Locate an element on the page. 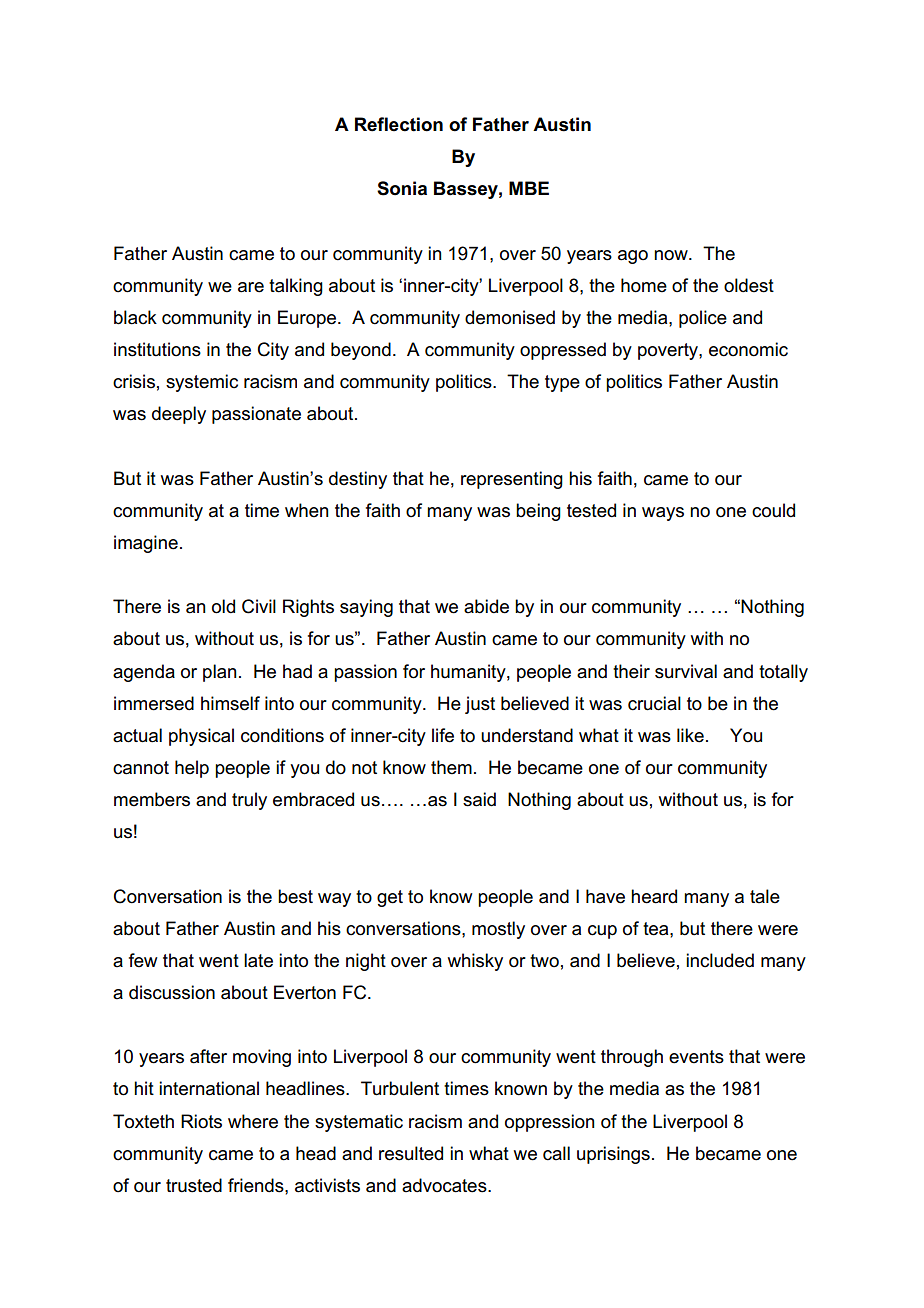 This document has width=924, height=1308. are is located at coordinates (251, 287).
